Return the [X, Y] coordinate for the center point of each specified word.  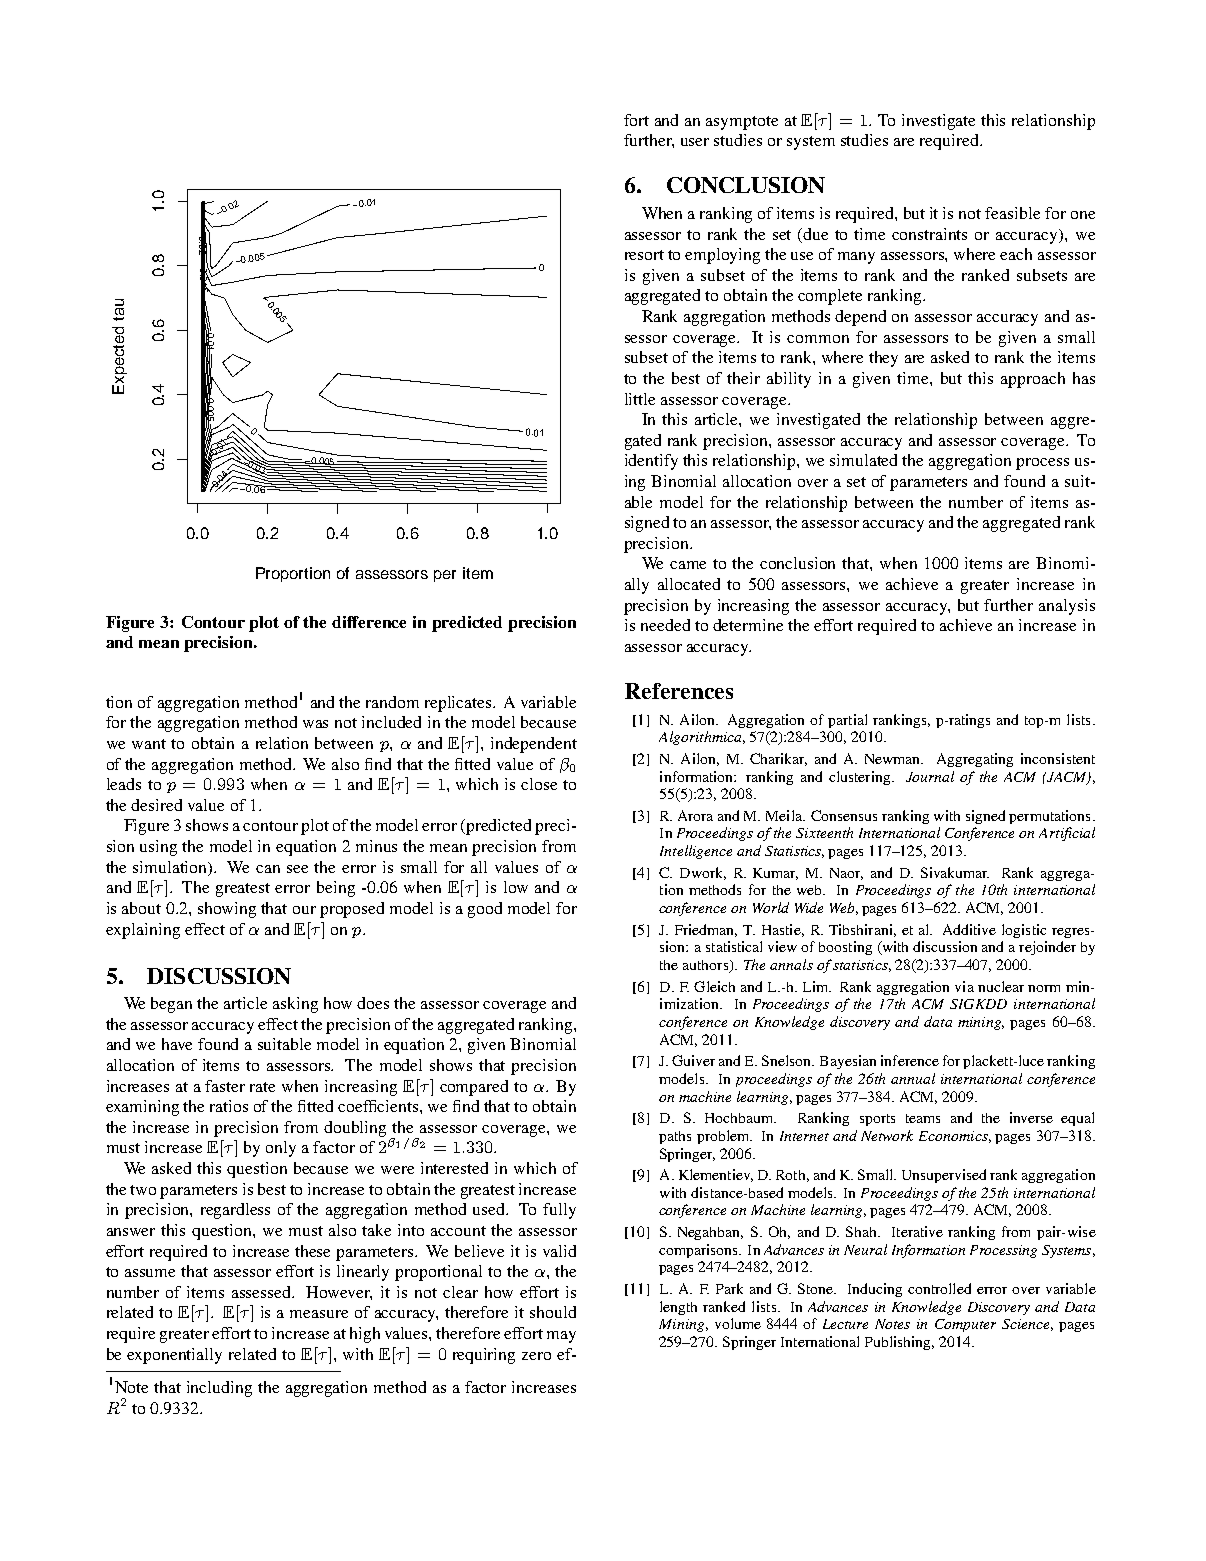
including [219, 1389]
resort [644, 255]
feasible [1012, 213]
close [539, 784]
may [561, 1337]
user [695, 142]
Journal [930, 776]
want [149, 744]
